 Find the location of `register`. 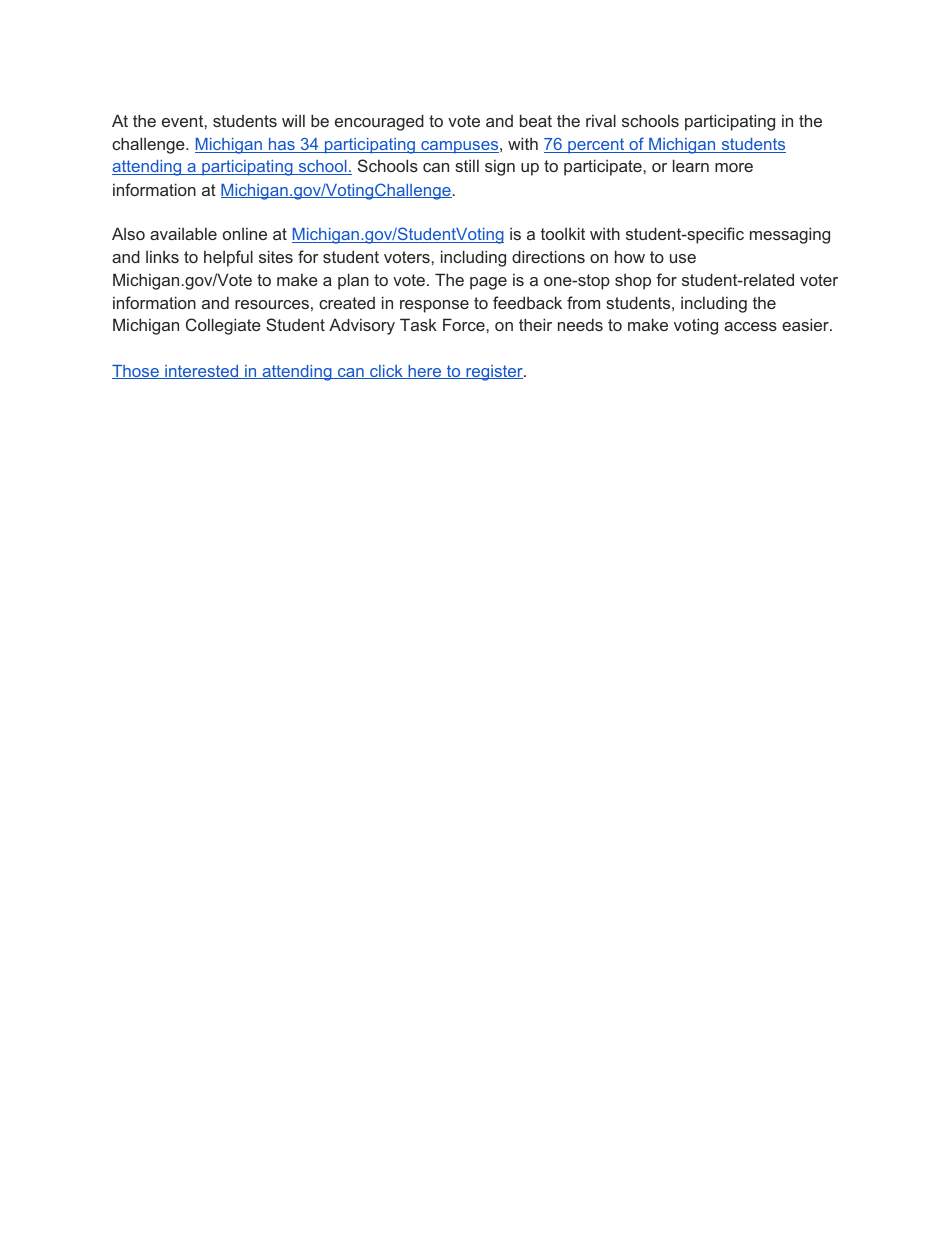

register is located at coordinates (494, 373).
